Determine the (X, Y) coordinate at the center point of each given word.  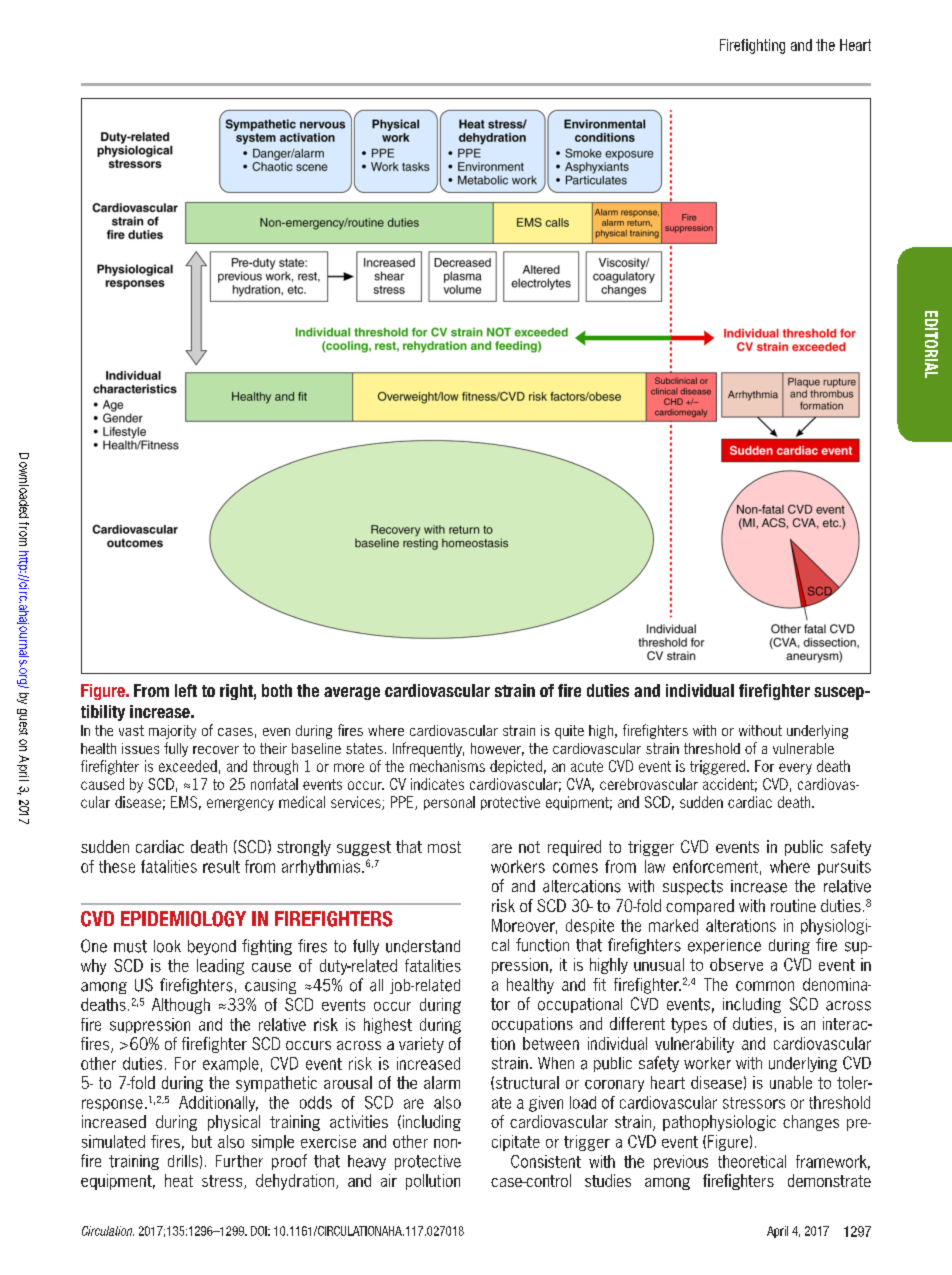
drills (183, 1161)
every (795, 769)
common (765, 986)
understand (423, 946)
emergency (240, 805)
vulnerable (803, 748)
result (221, 866)
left (186, 690)
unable (791, 1082)
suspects (693, 887)
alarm (442, 1082)
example (231, 1064)
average (352, 693)
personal (449, 803)
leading (220, 967)
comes (575, 868)
